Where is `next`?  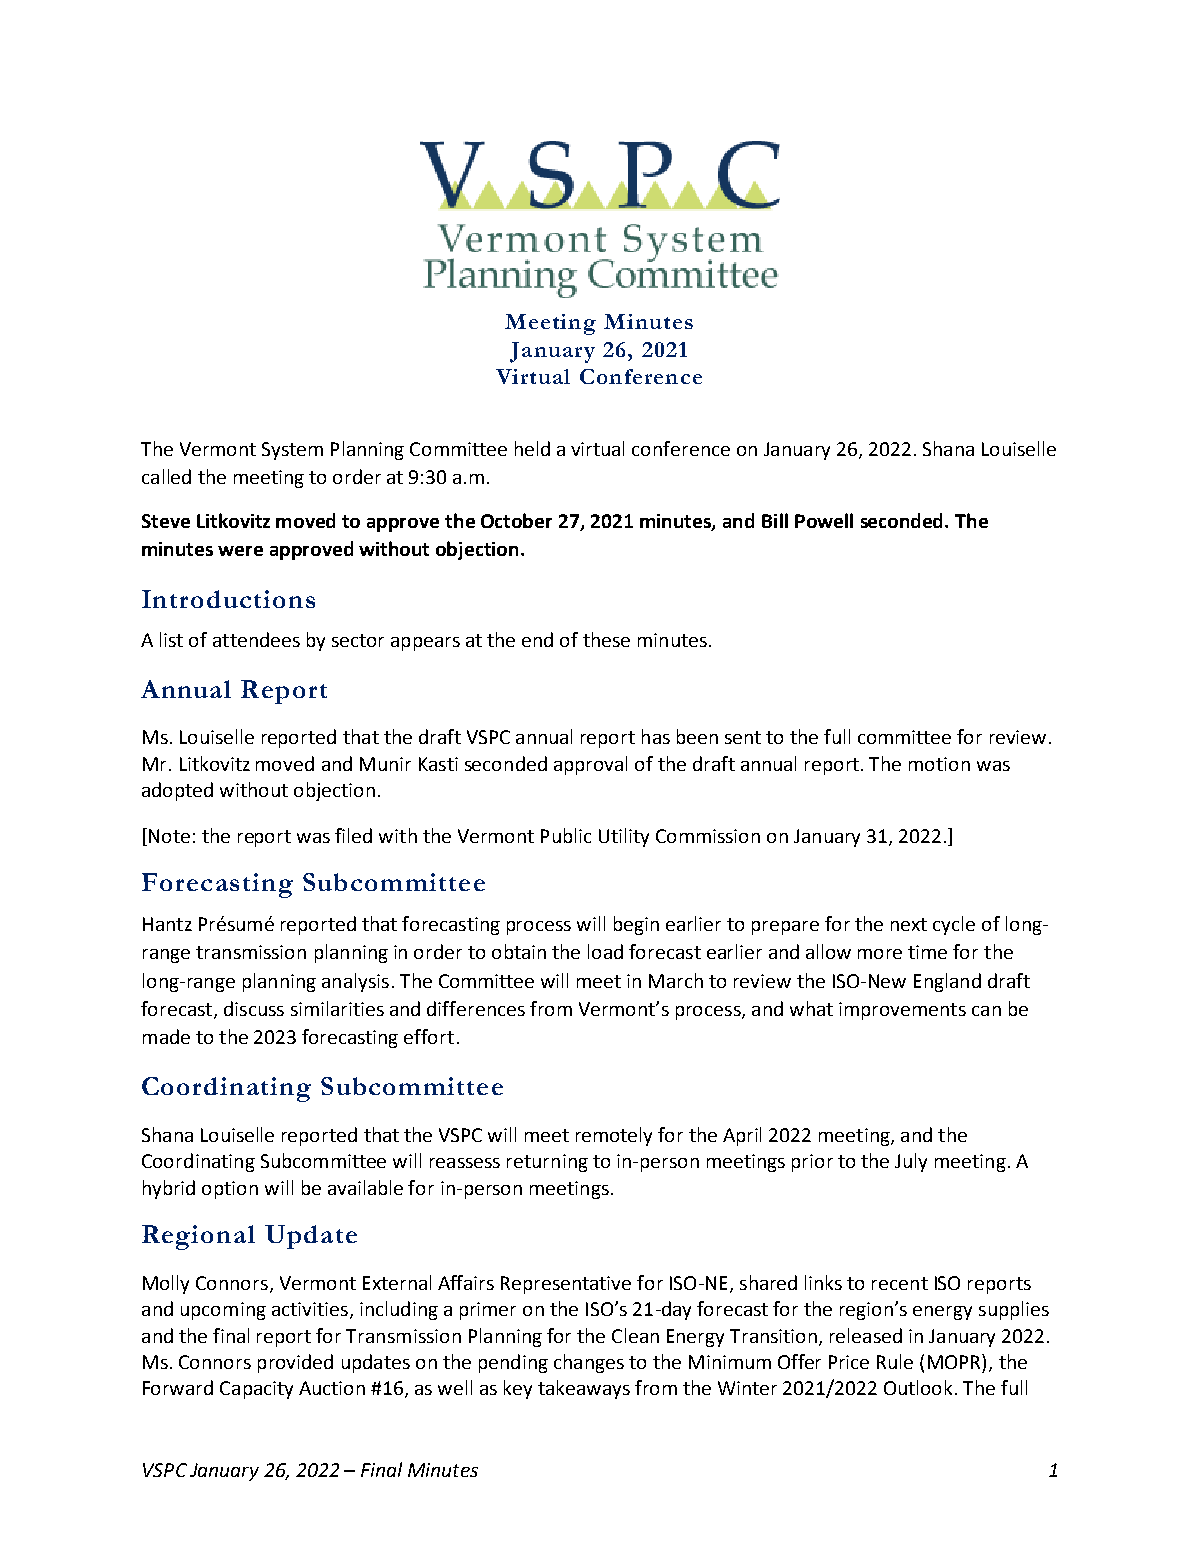
next is located at coordinates (909, 924).
